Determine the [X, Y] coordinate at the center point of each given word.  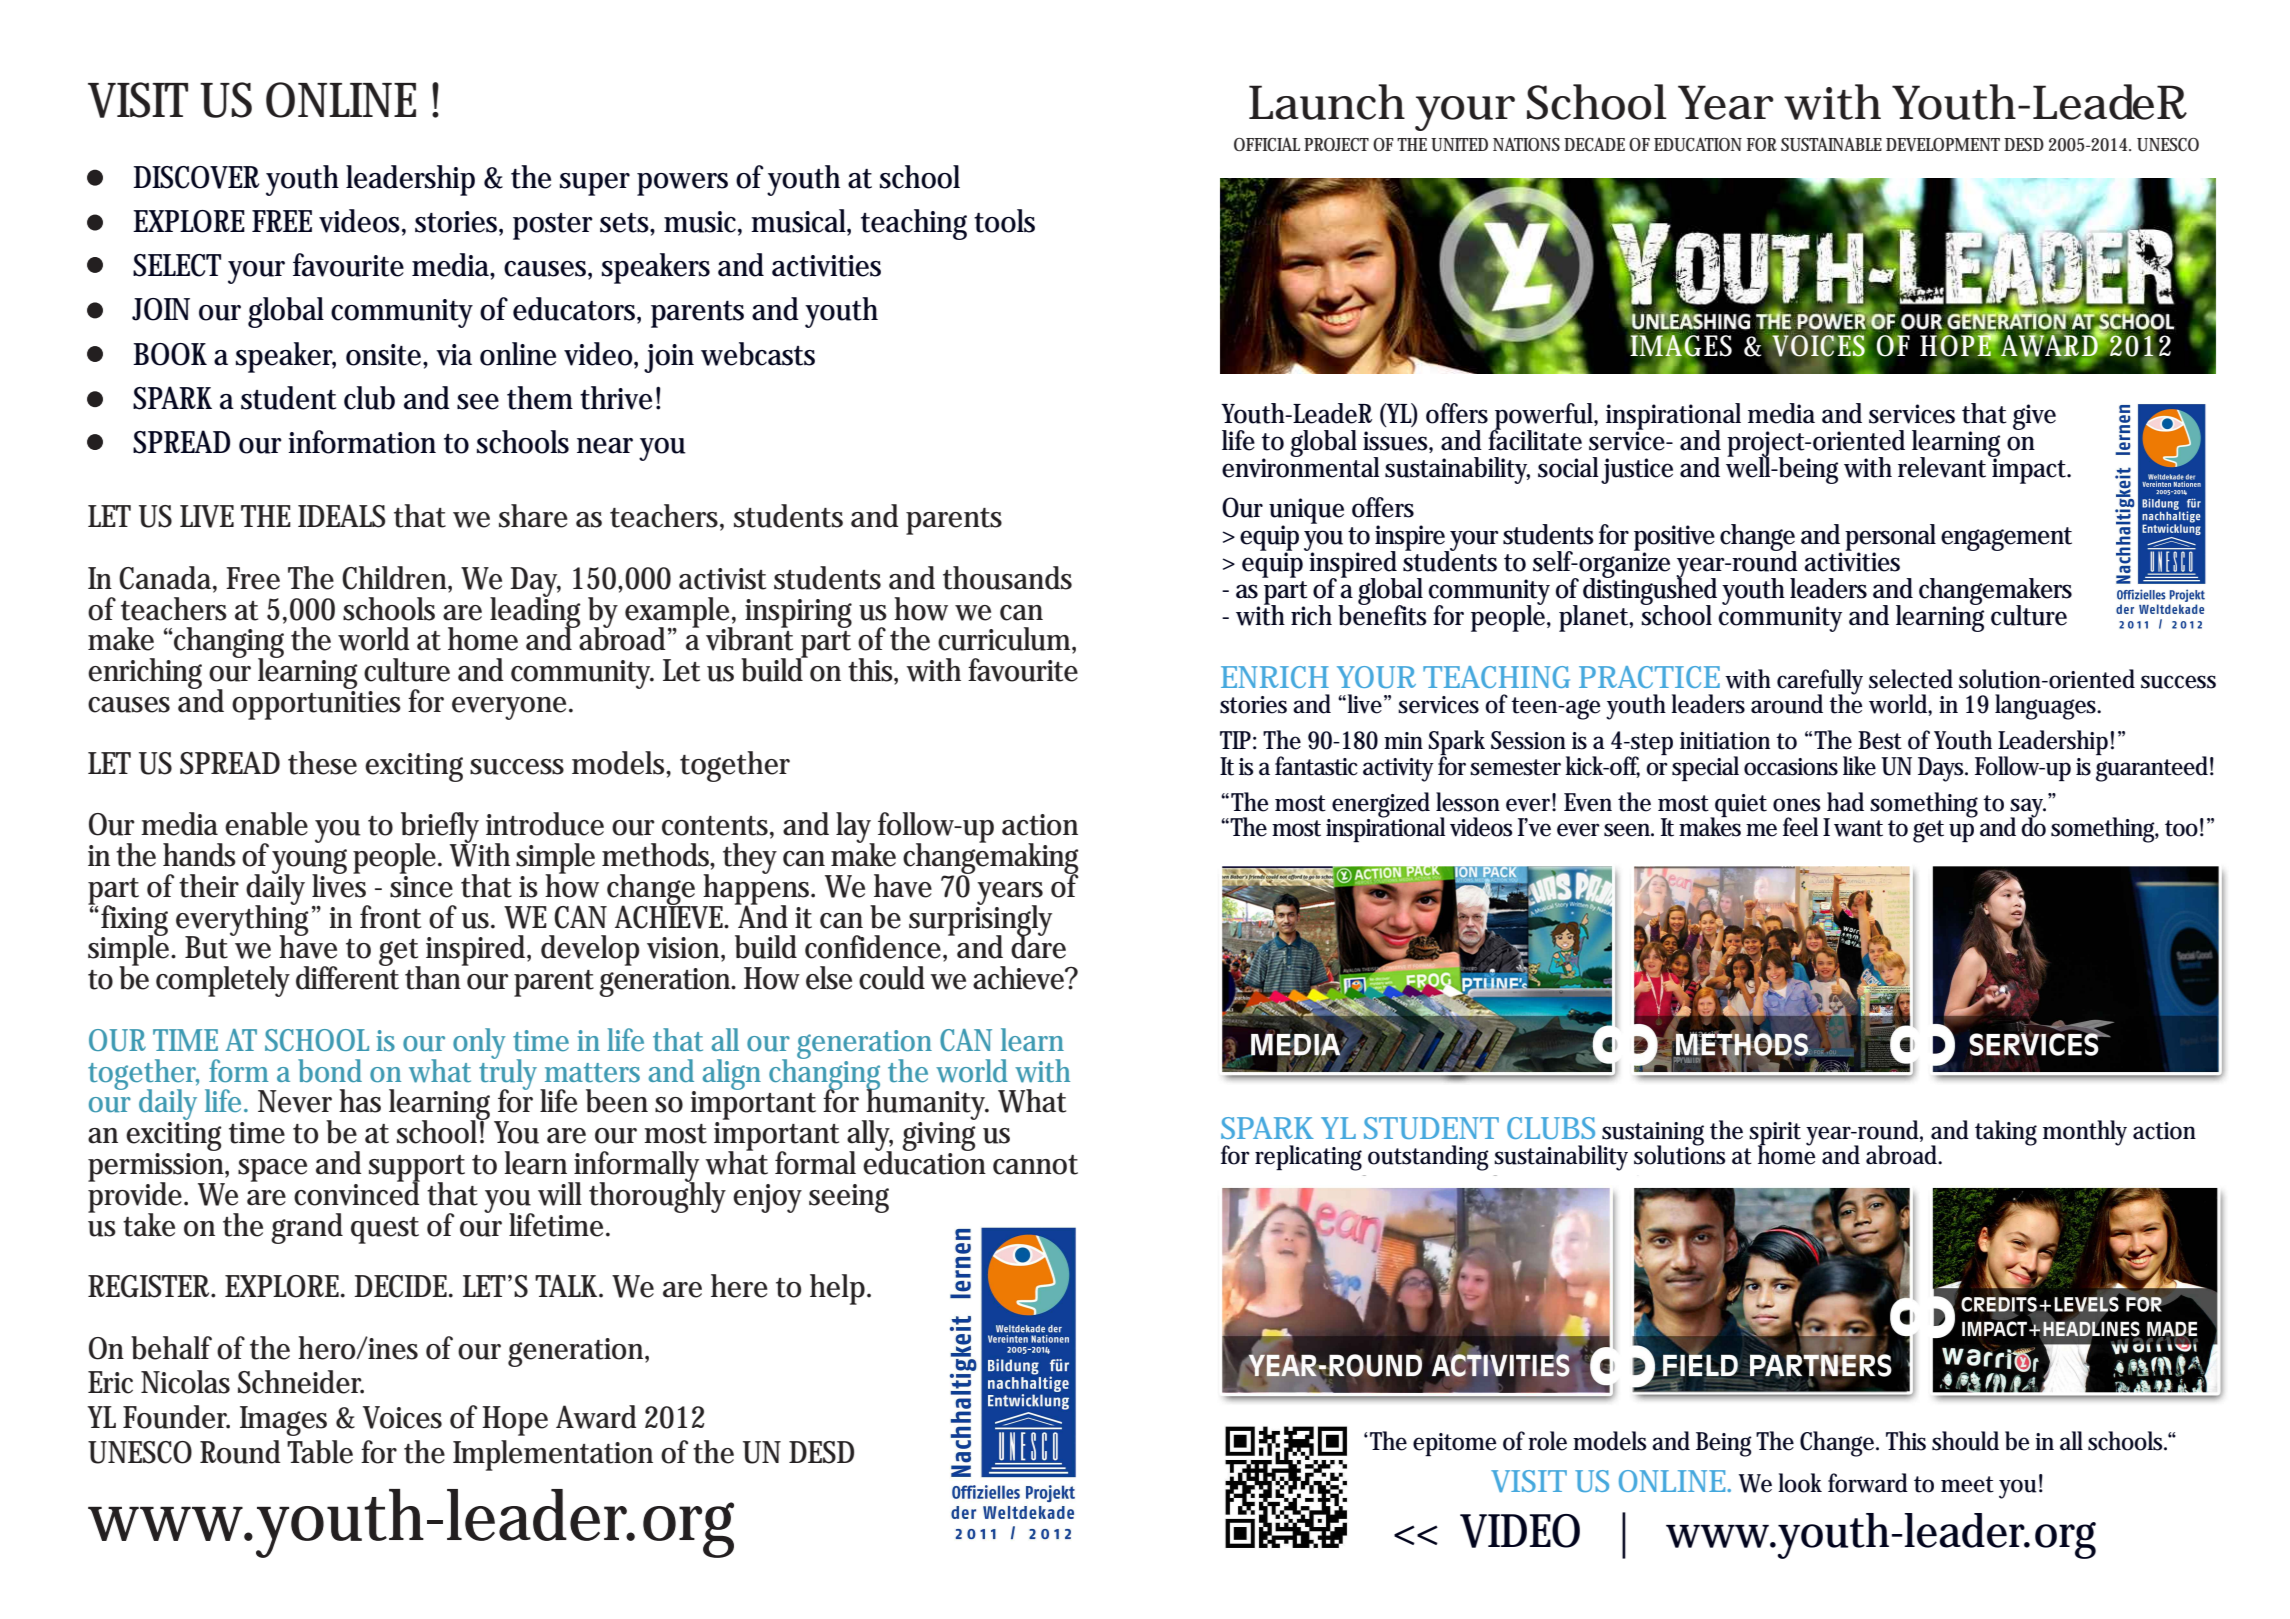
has [360, 1101]
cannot [1035, 1165]
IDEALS [341, 516]
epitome [1454, 1444]
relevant [1942, 467]
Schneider [301, 1382]
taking [2006, 1133]
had [1845, 802]
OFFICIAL [1267, 144]
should [1965, 1441]
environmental [1301, 466]
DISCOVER [196, 177]
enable [266, 824]
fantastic [1316, 766]
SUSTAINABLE [1831, 144]
